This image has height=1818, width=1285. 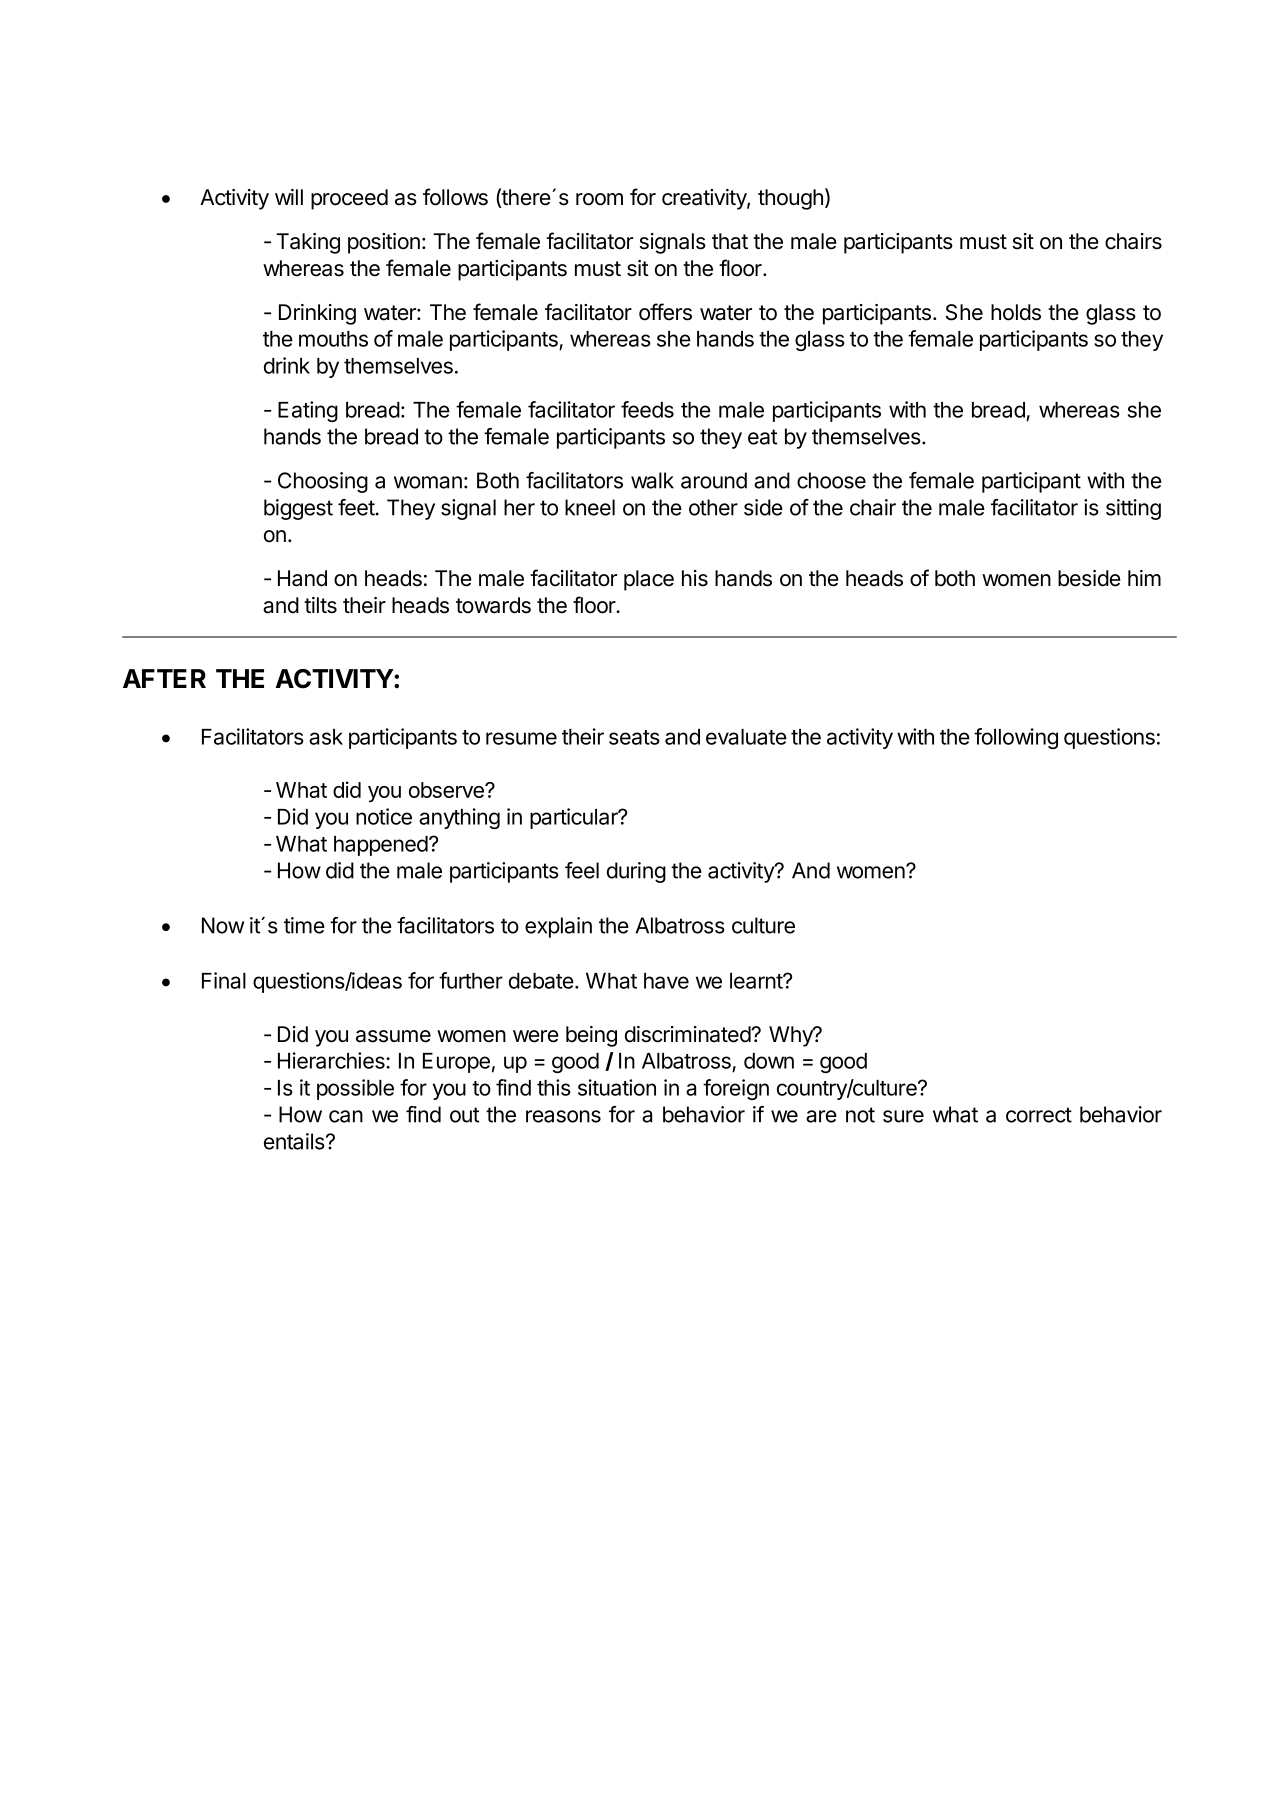 What do you see at coordinates (1133, 509) in the image?
I see `sitting` at bounding box center [1133, 509].
